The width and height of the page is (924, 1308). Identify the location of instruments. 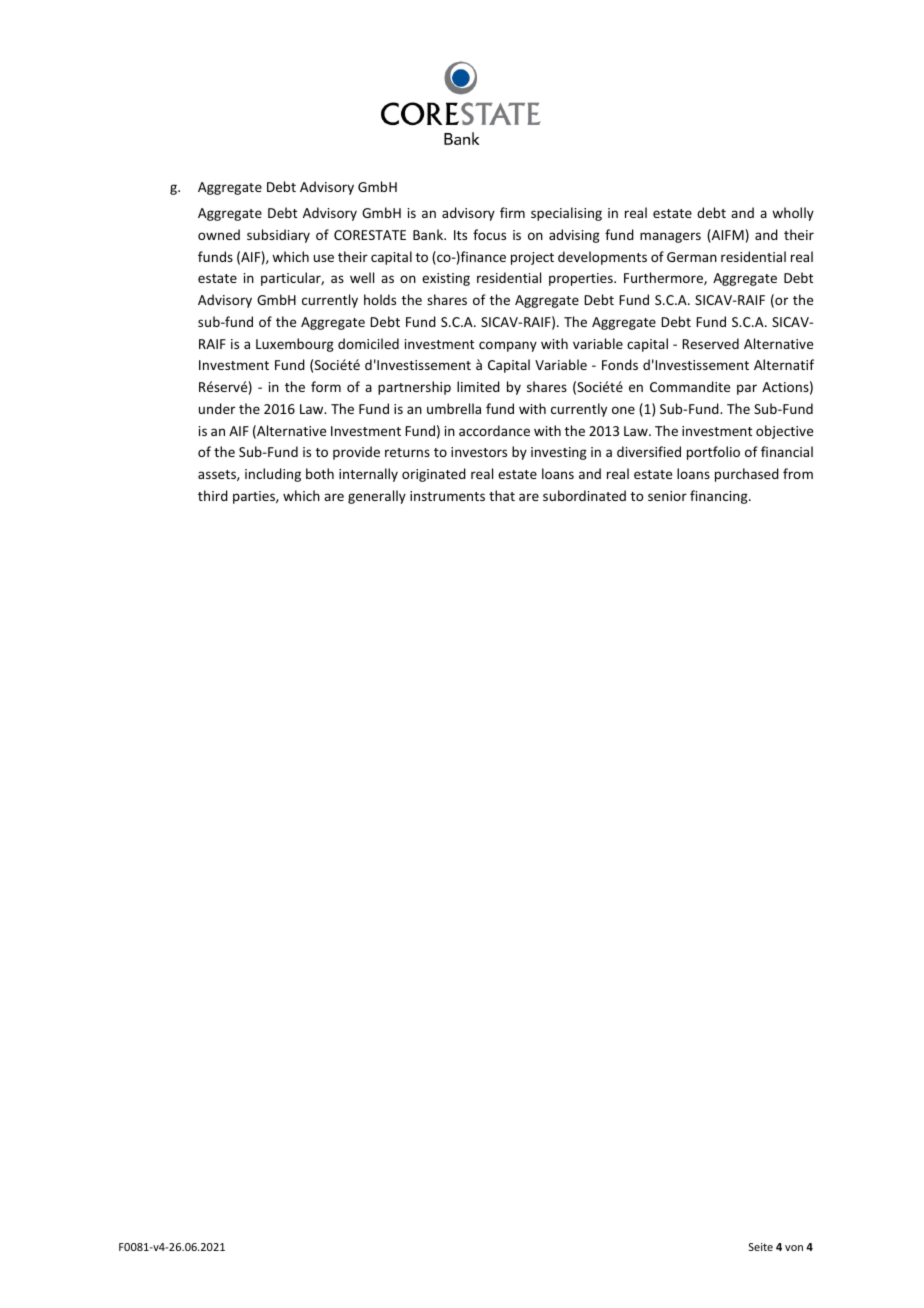
(447, 496).
